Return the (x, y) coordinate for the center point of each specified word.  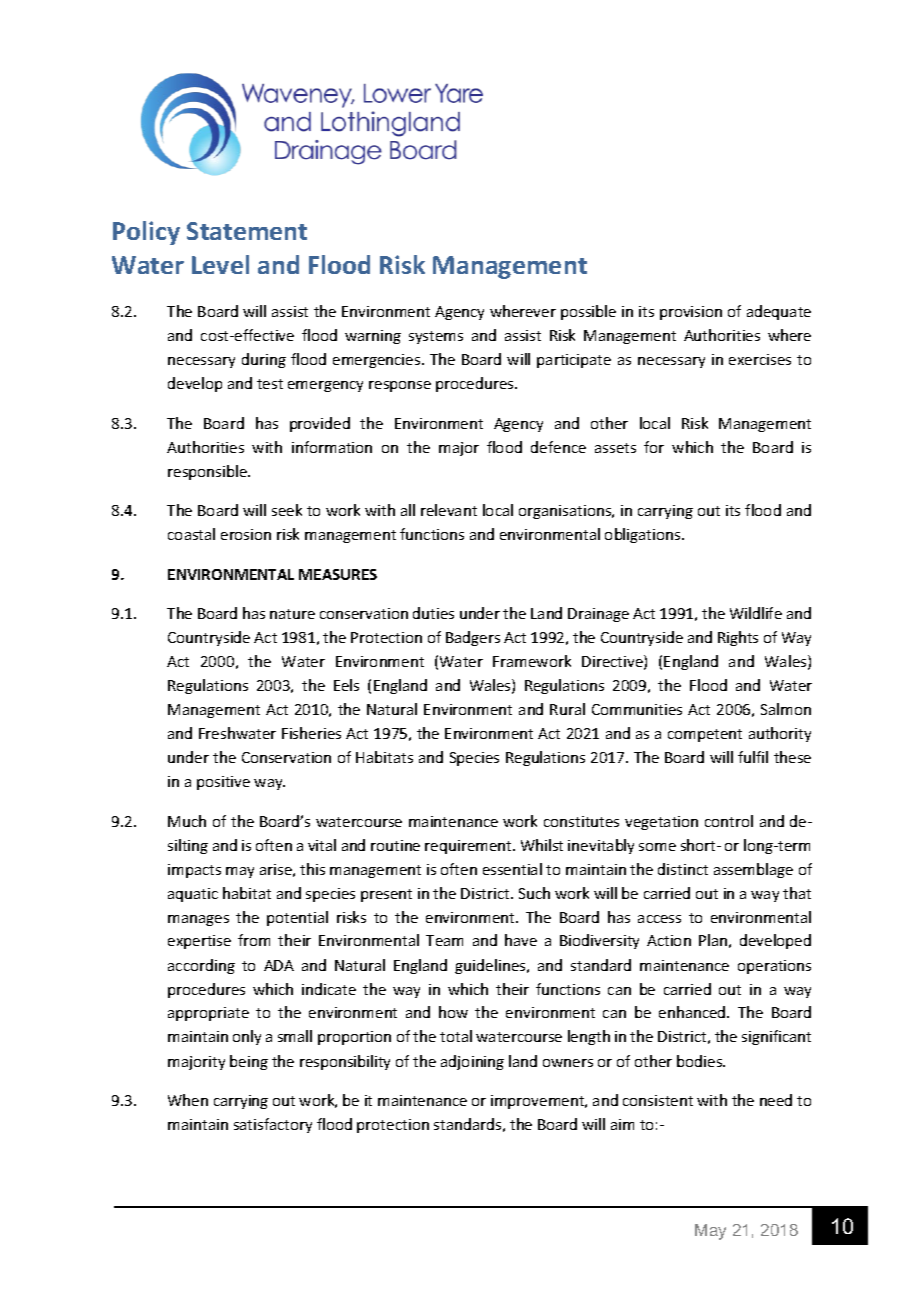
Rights (738, 638)
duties (433, 613)
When (188, 1100)
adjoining (472, 1062)
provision (691, 313)
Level (220, 264)
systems (436, 337)
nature (292, 614)
